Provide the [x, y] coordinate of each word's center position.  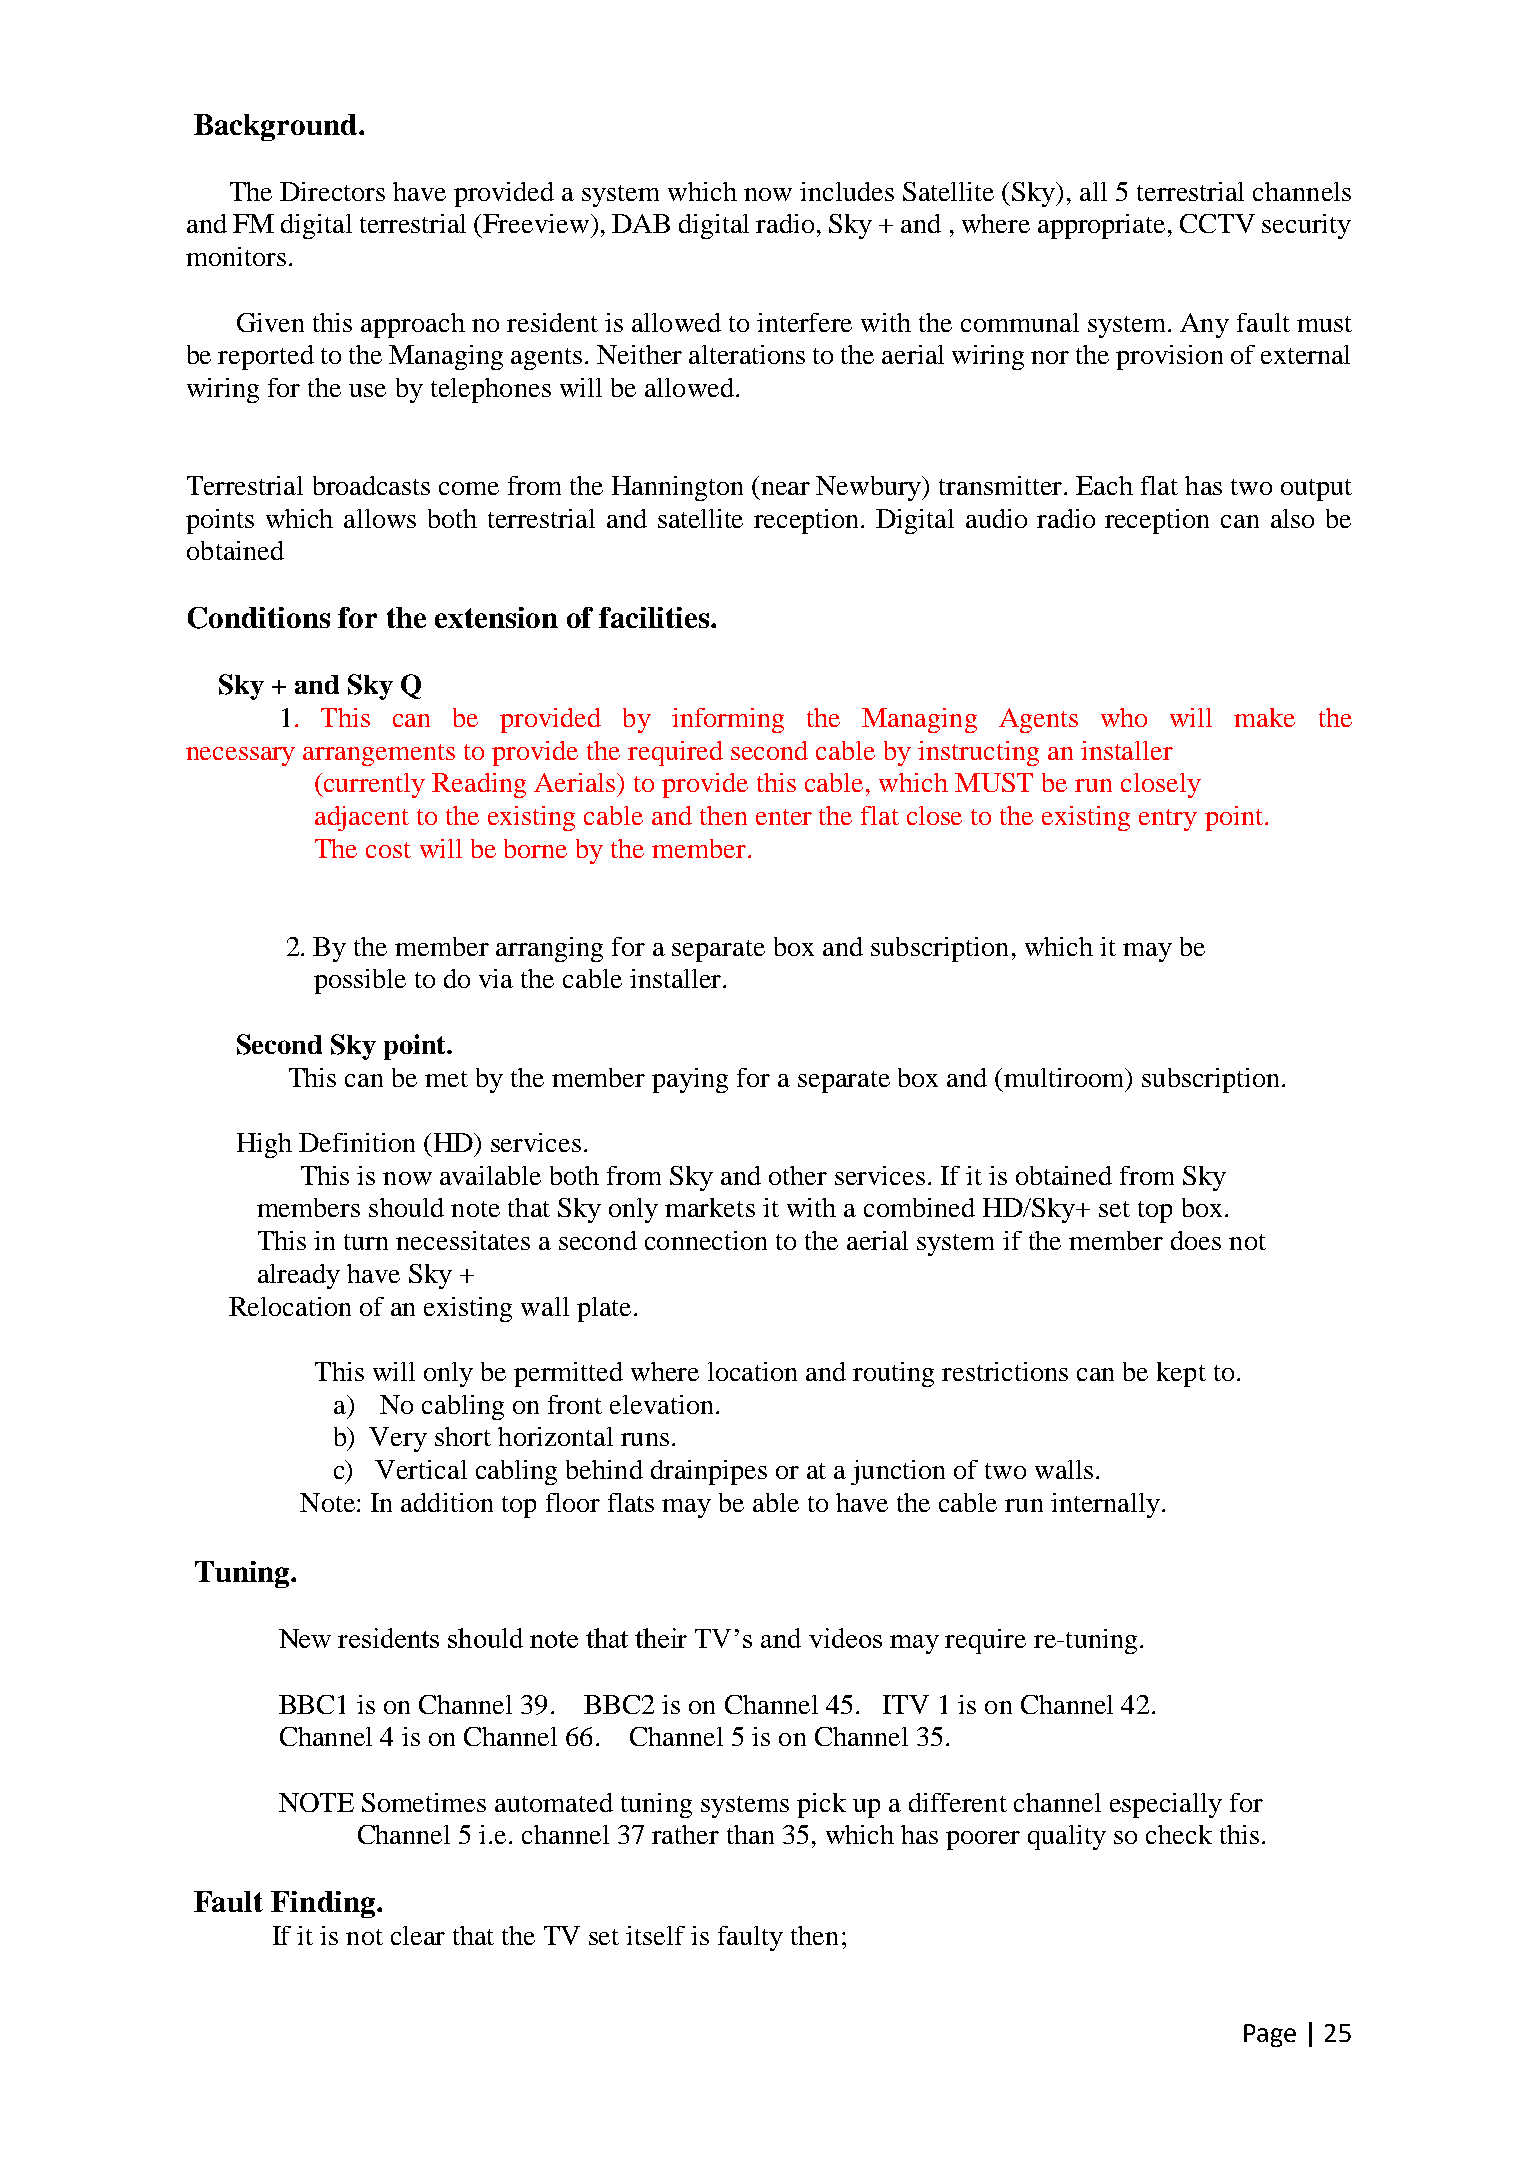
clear [418, 1935]
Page [1270, 2035]
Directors [332, 191]
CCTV [1217, 223]
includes [847, 191]
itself [655, 1935]
